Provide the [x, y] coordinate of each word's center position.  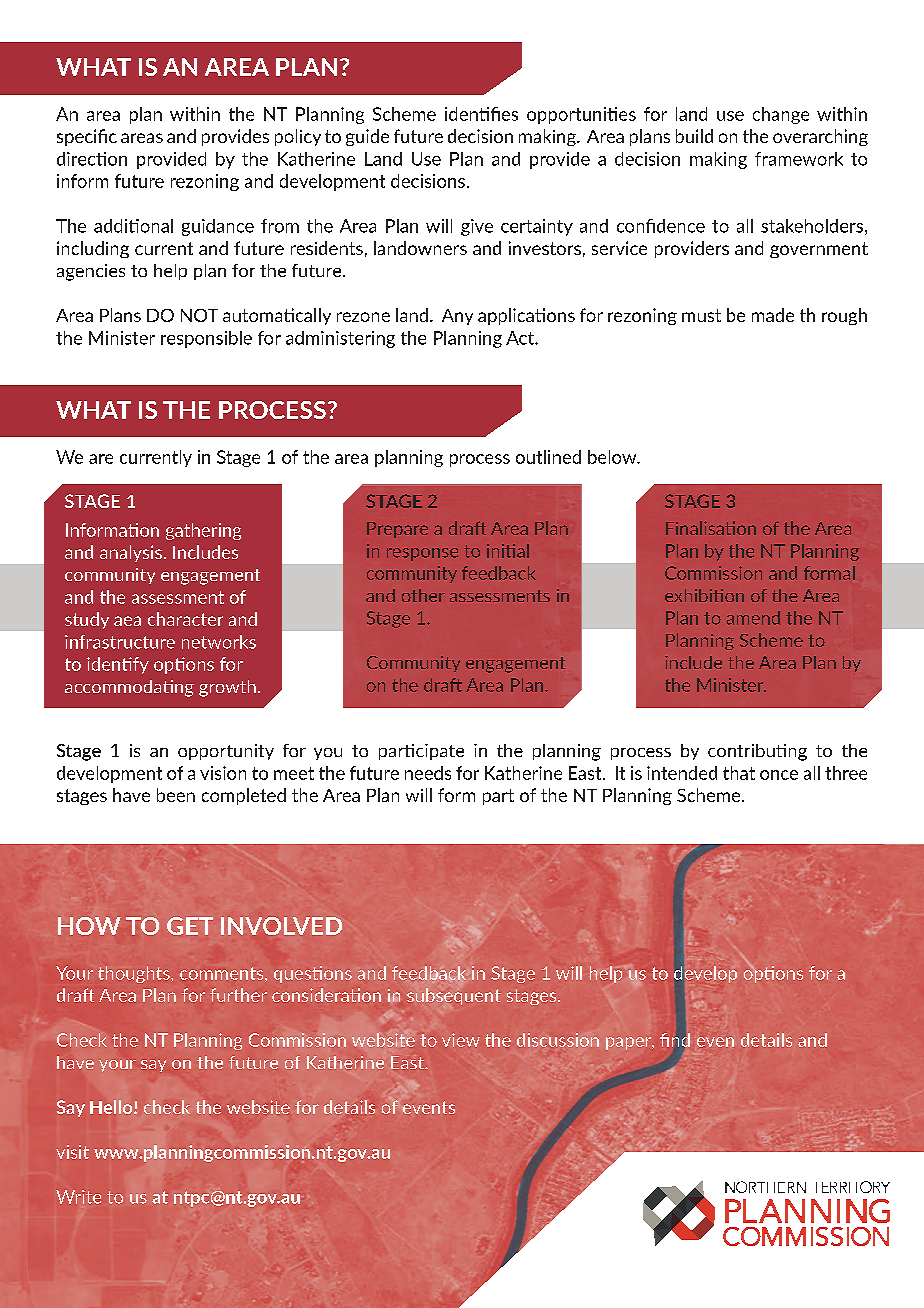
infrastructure [120, 642]
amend [753, 618]
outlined [548, 457]
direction [92, 159]
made [773, 315]
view [461, 1040]
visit [72, 1152]
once [779, 775]
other [423, 595]
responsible [206, 339]
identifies [481, 114]
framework [799, 159]
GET [190, 926]
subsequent [454, 996]
